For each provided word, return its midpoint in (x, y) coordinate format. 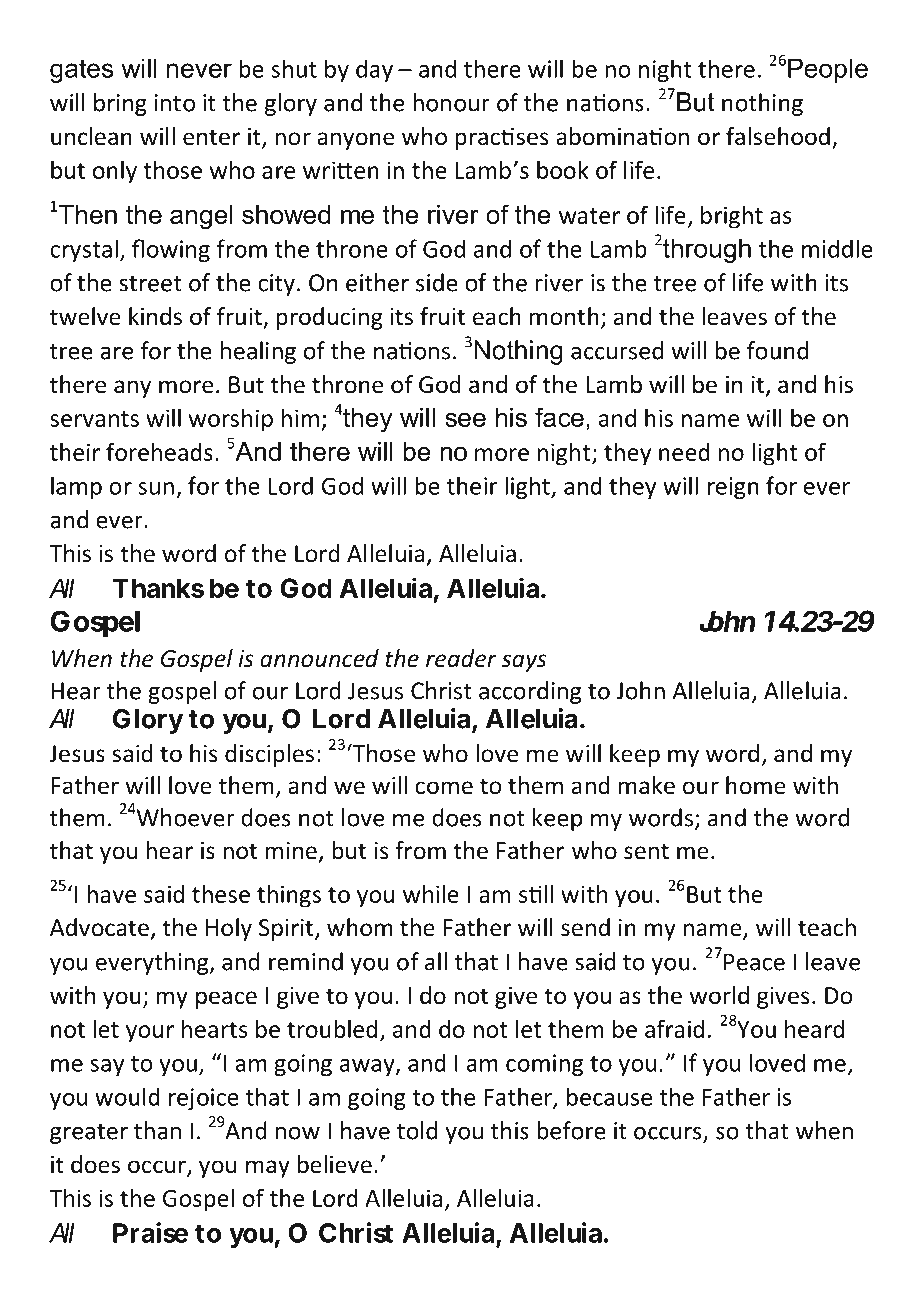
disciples (269, 755)
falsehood (778, 136)
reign (733, 488)
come (444, 788)
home (756, 785)
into (175, 103)
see (465, 419)
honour (451, 102)
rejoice (204, 1099)
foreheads (159, 451)
